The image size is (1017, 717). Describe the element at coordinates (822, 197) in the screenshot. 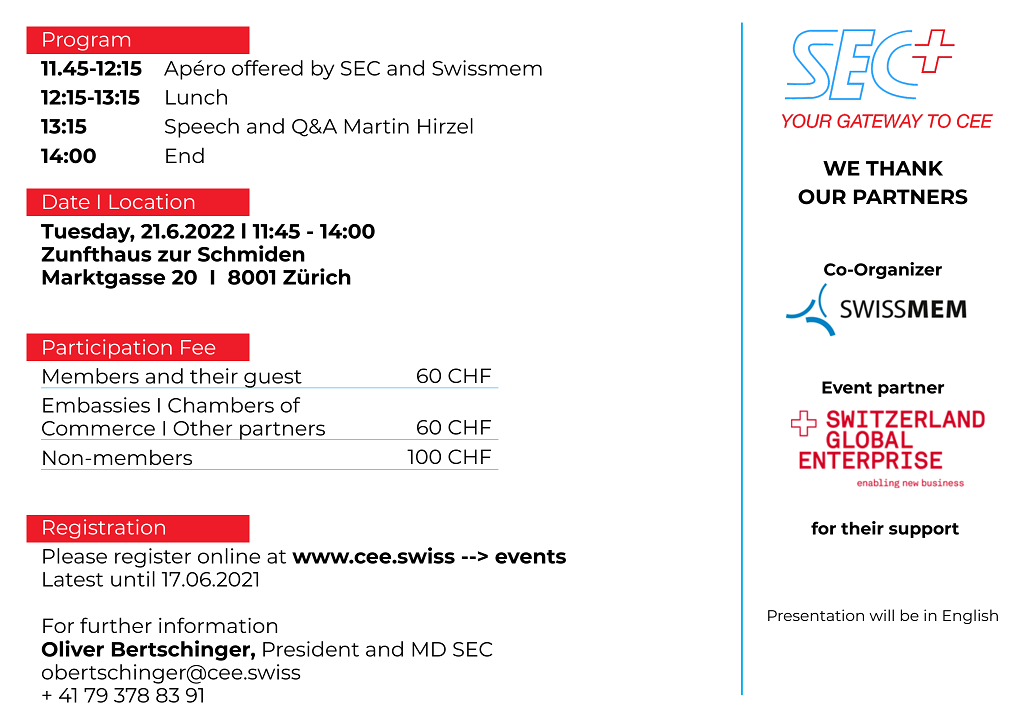

I see `OUR` at that location.
